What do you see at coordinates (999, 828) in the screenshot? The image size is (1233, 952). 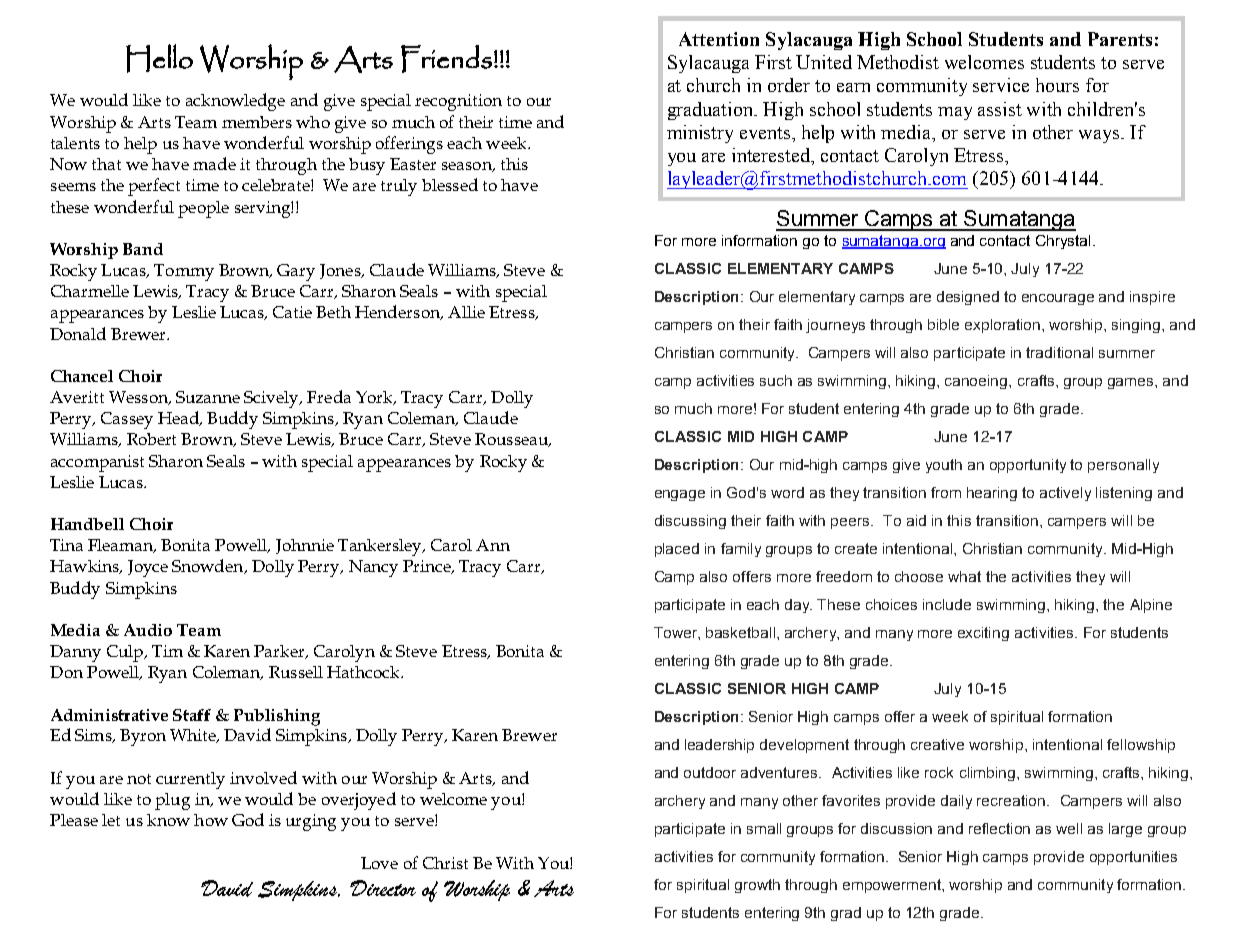 I see `reflection` at bounding box center [999, 828].
